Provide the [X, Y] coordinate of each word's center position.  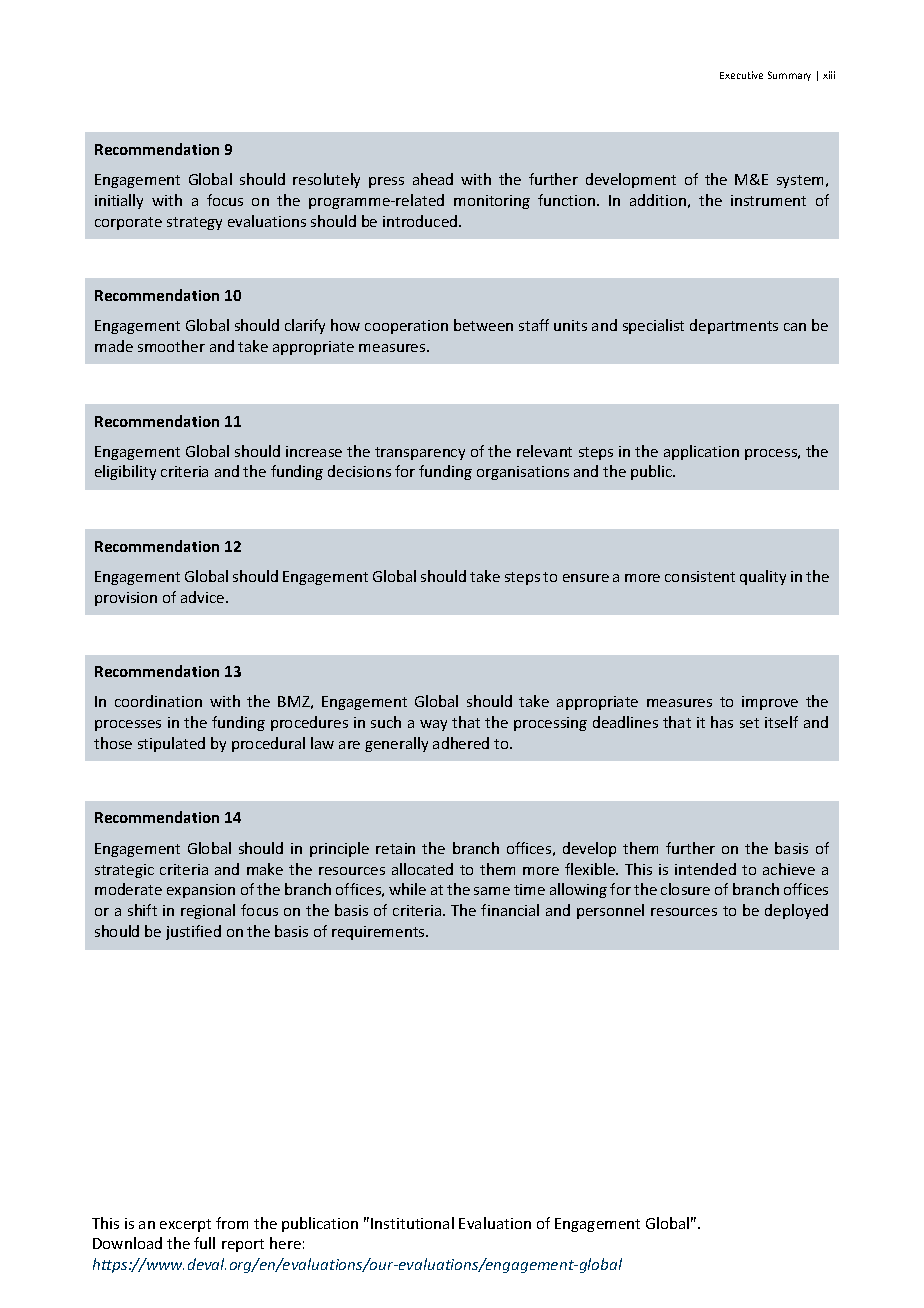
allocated [422, 869]
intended [705, 869]
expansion [201, 891]
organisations [523, 473]
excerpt [185, 1225]
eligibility [125, 472]
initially [119, 201]
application [701, 452]
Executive [741, 75]
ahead [433, 179]
